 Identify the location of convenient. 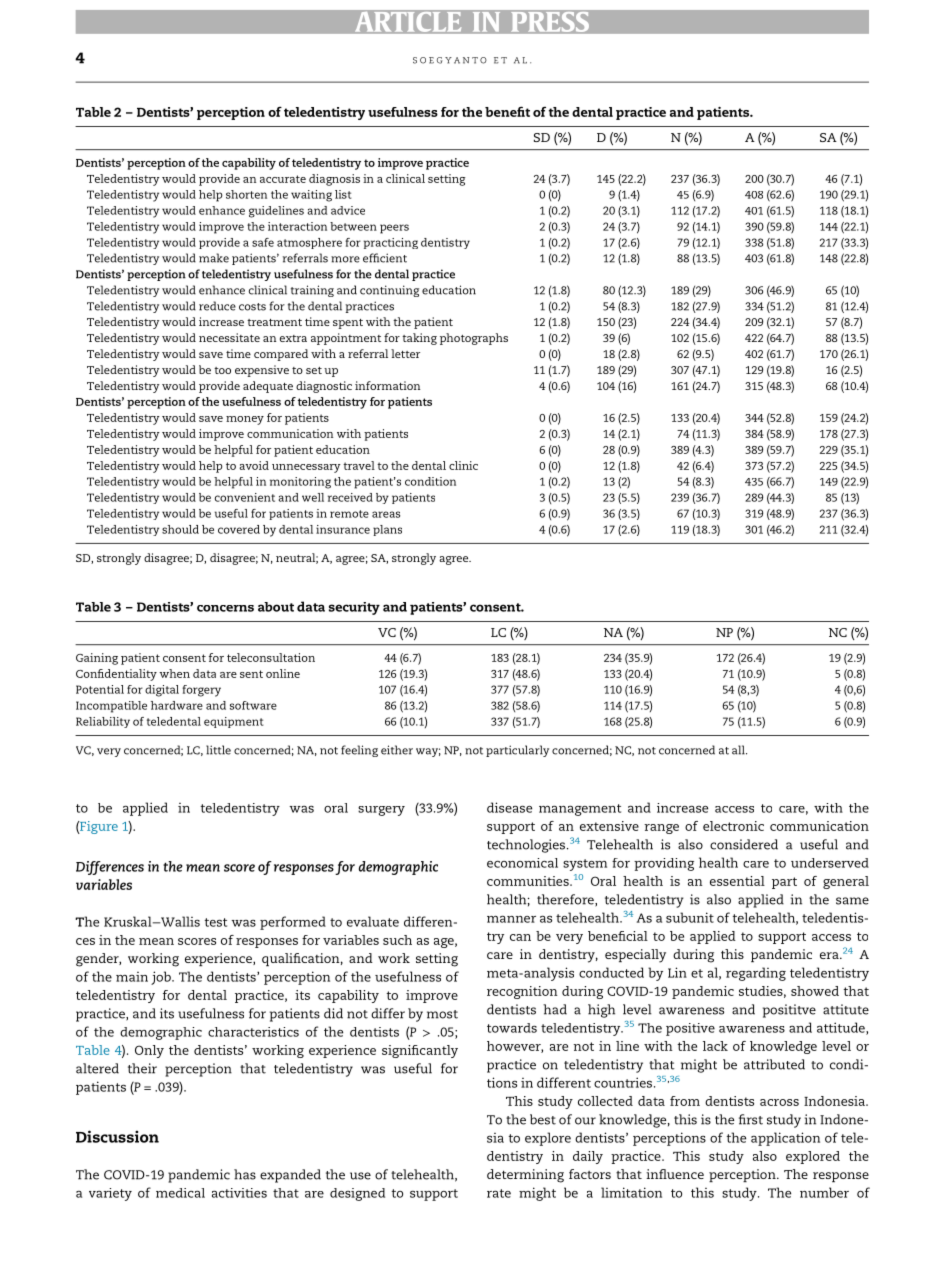
(245, 497).
